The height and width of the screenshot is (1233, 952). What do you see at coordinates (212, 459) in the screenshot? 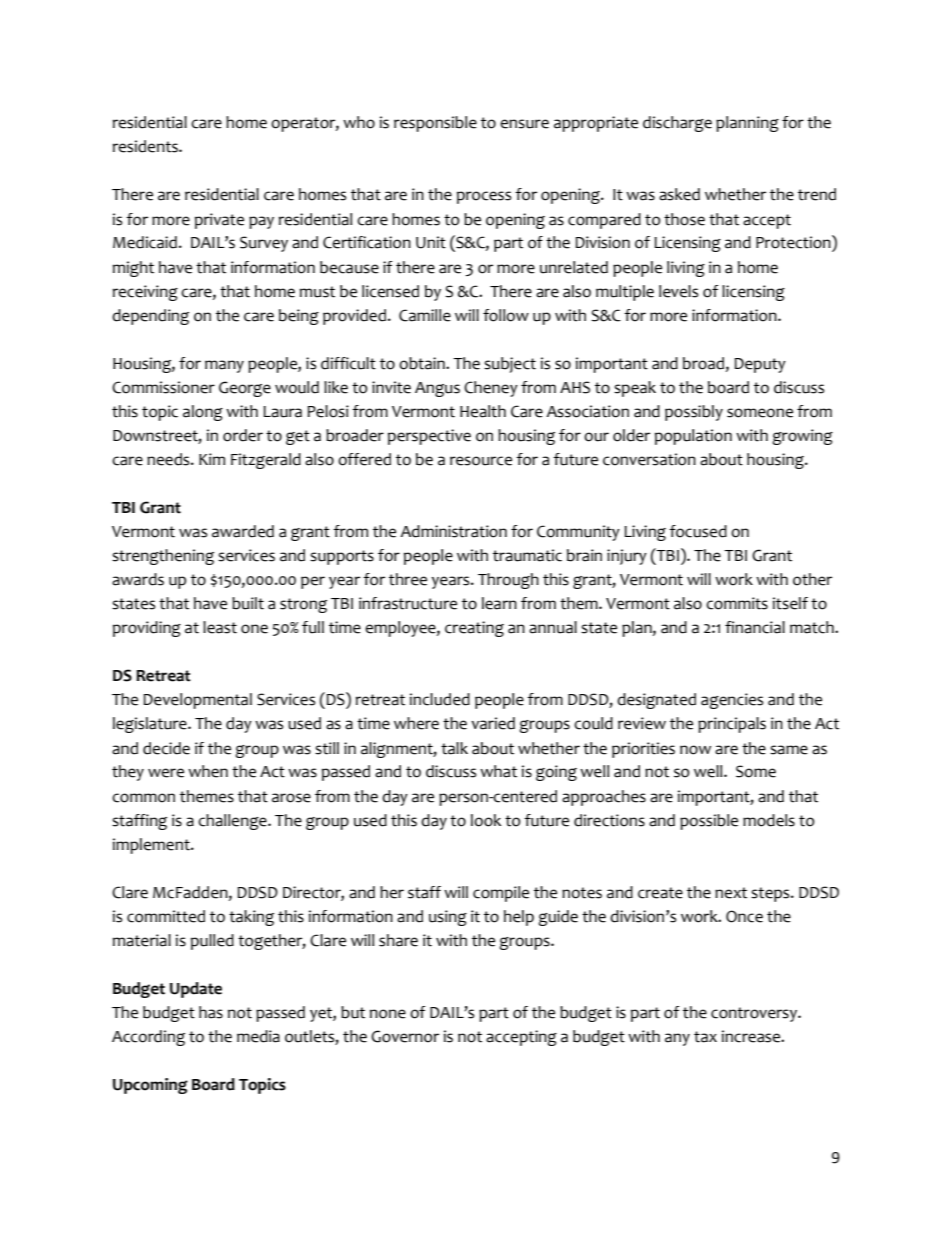
I see `Kim` at bounding box center [212, 459].
